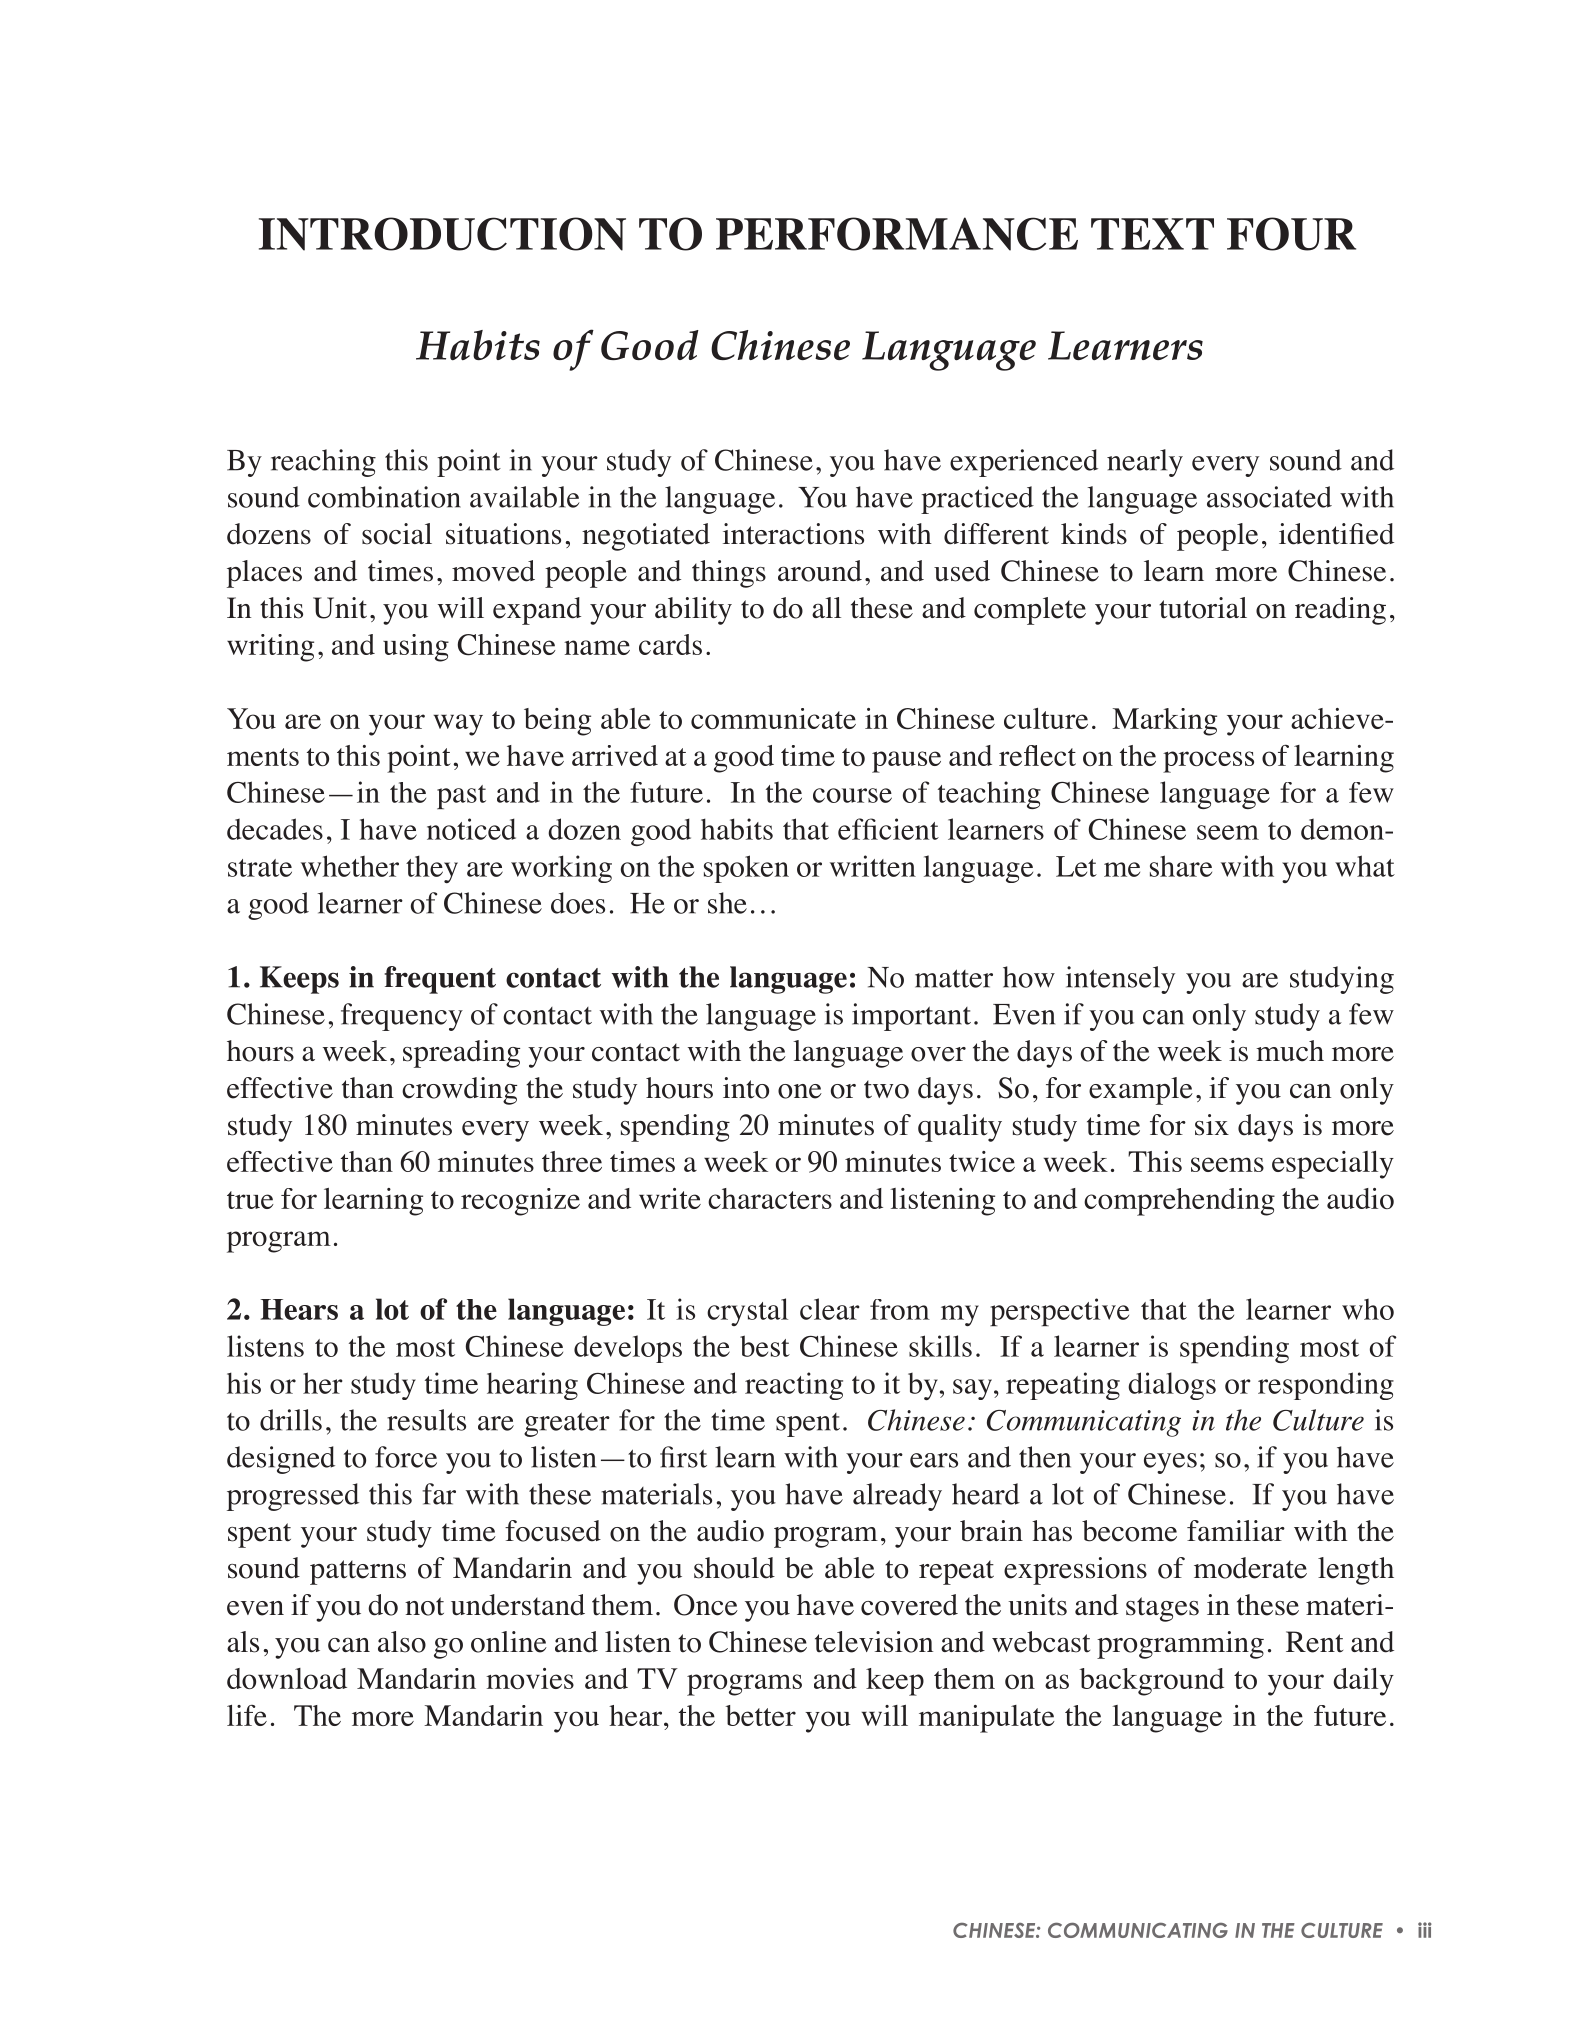  What do you see at coordinates (800, 1091) in the screenshot?
I see `one` at bounding box center [800, 1091].
